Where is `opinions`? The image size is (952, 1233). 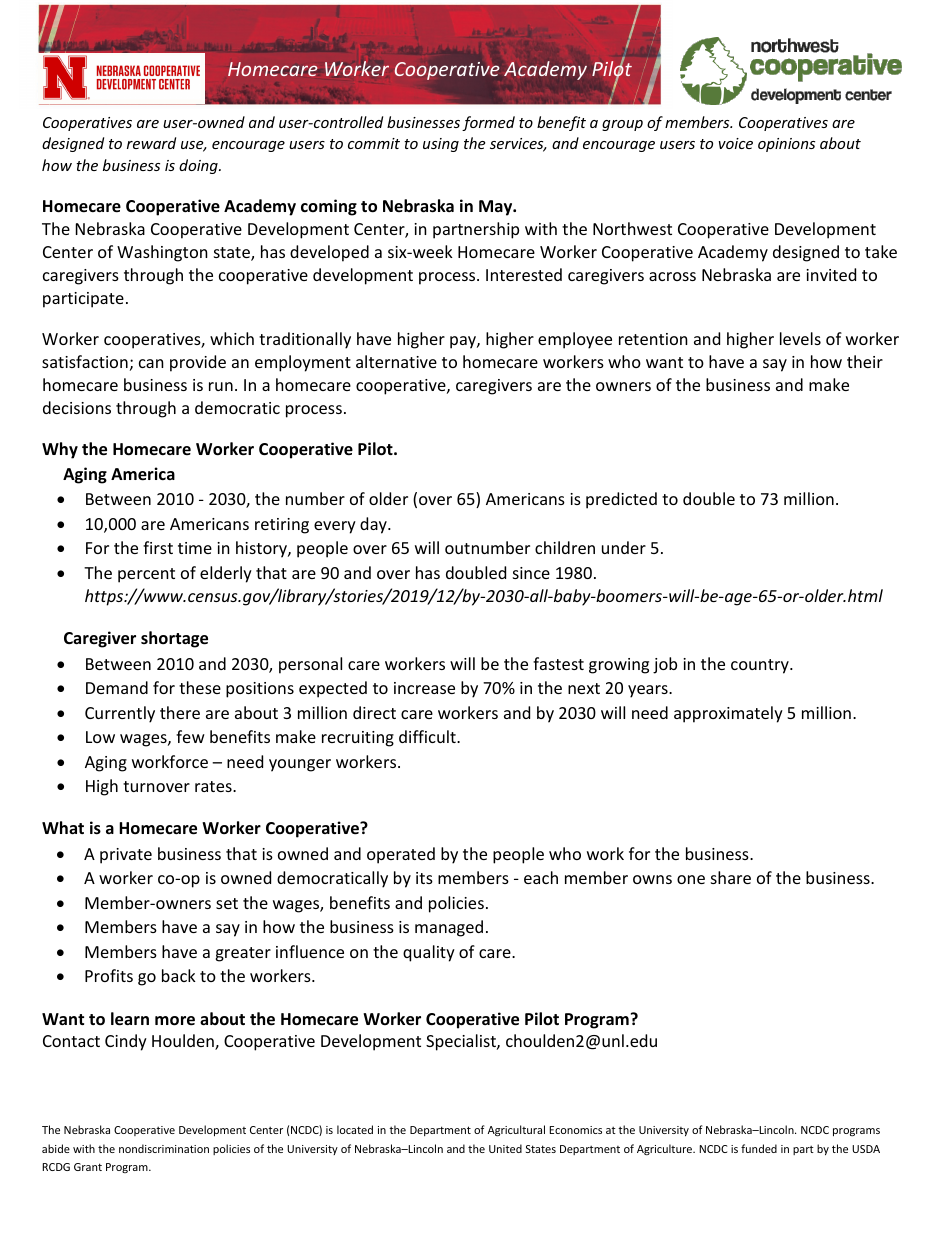
opinions is located at coordinates (786, 145).
